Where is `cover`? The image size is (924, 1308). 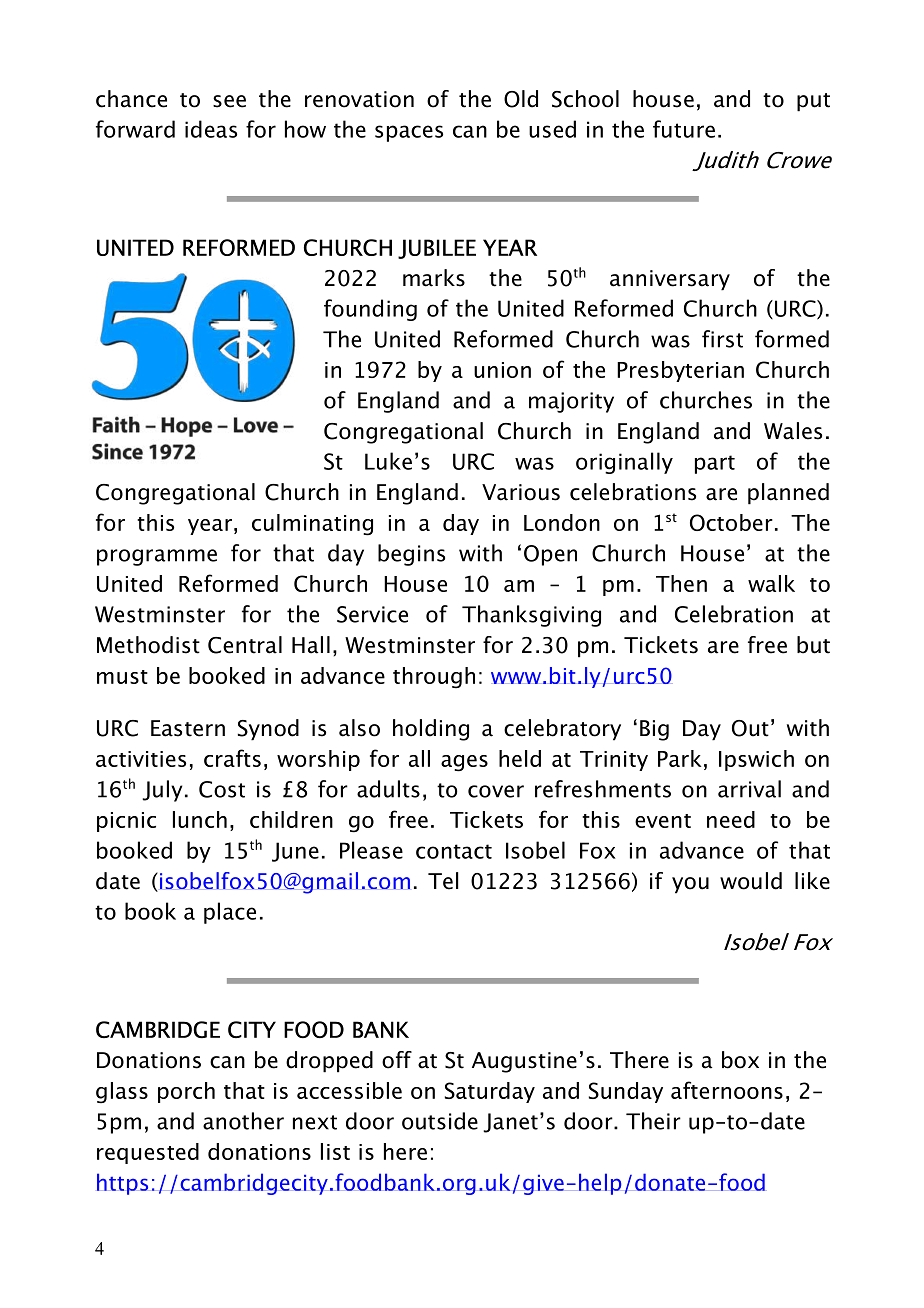 cover is located at coordinates (496, 791).
